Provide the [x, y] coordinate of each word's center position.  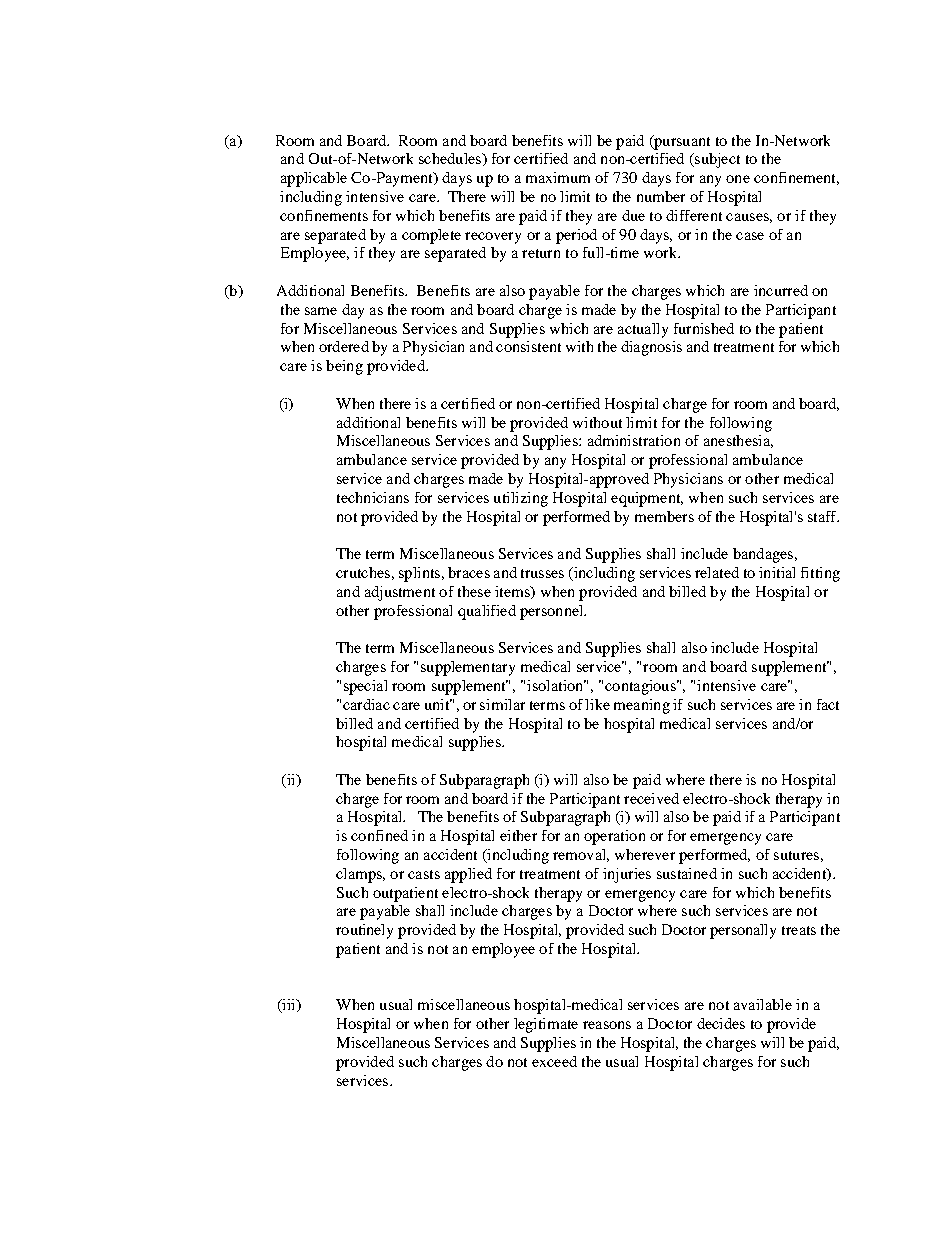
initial [777, 572]
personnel [553, 612]
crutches [363, 572]
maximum [558, 177]
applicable [314, 179]
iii [289, 1006]
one [738, 179]
